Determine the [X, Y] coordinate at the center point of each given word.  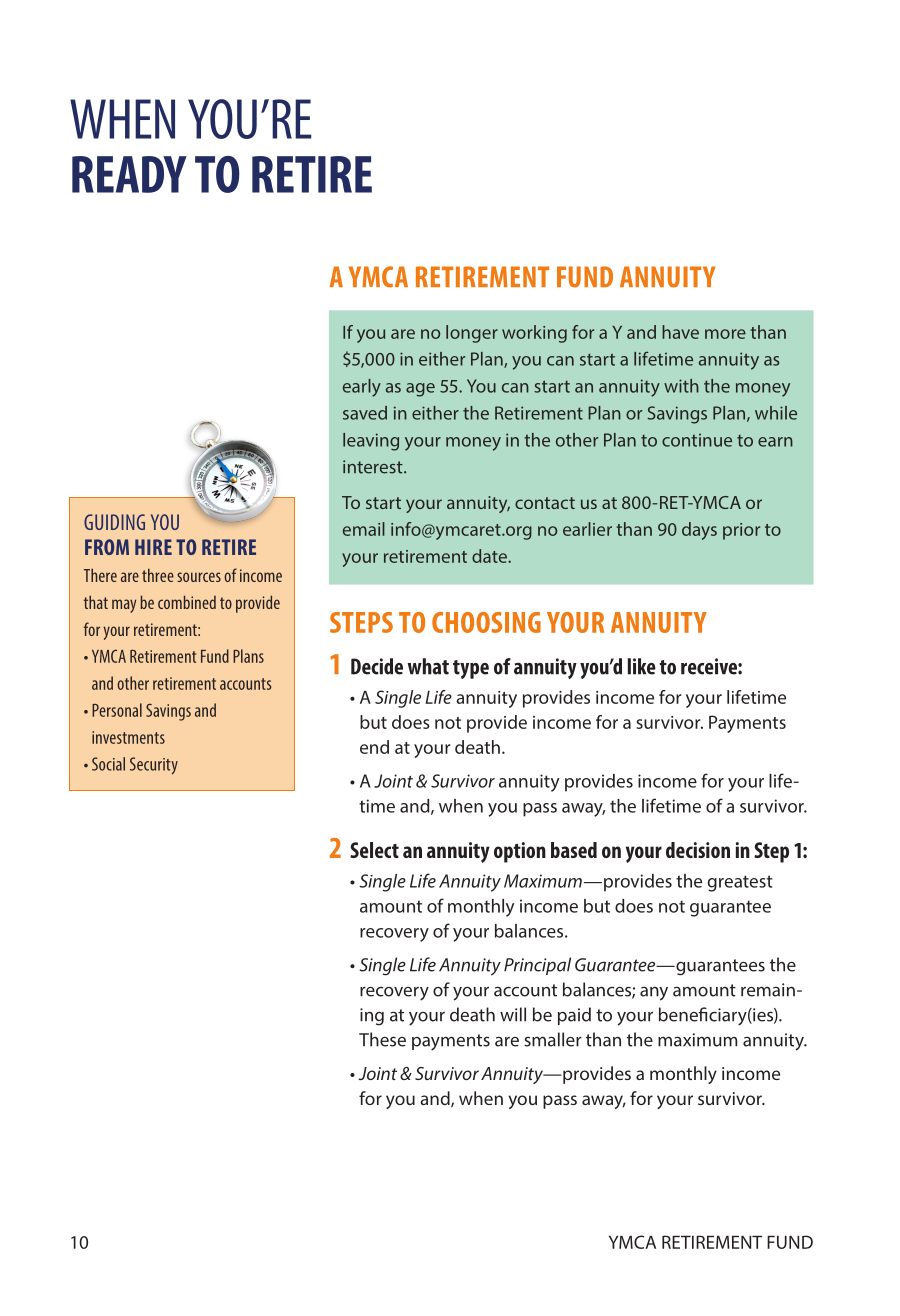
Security [154, 766]
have [680, 332]
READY [129, 174]
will [513, 1014]
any [654, 994]
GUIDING [114, 522]
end [374, 747]
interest [374, 467]
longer [472, 334]
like [642, 666]
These [382, 1039]
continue [697, 440]
